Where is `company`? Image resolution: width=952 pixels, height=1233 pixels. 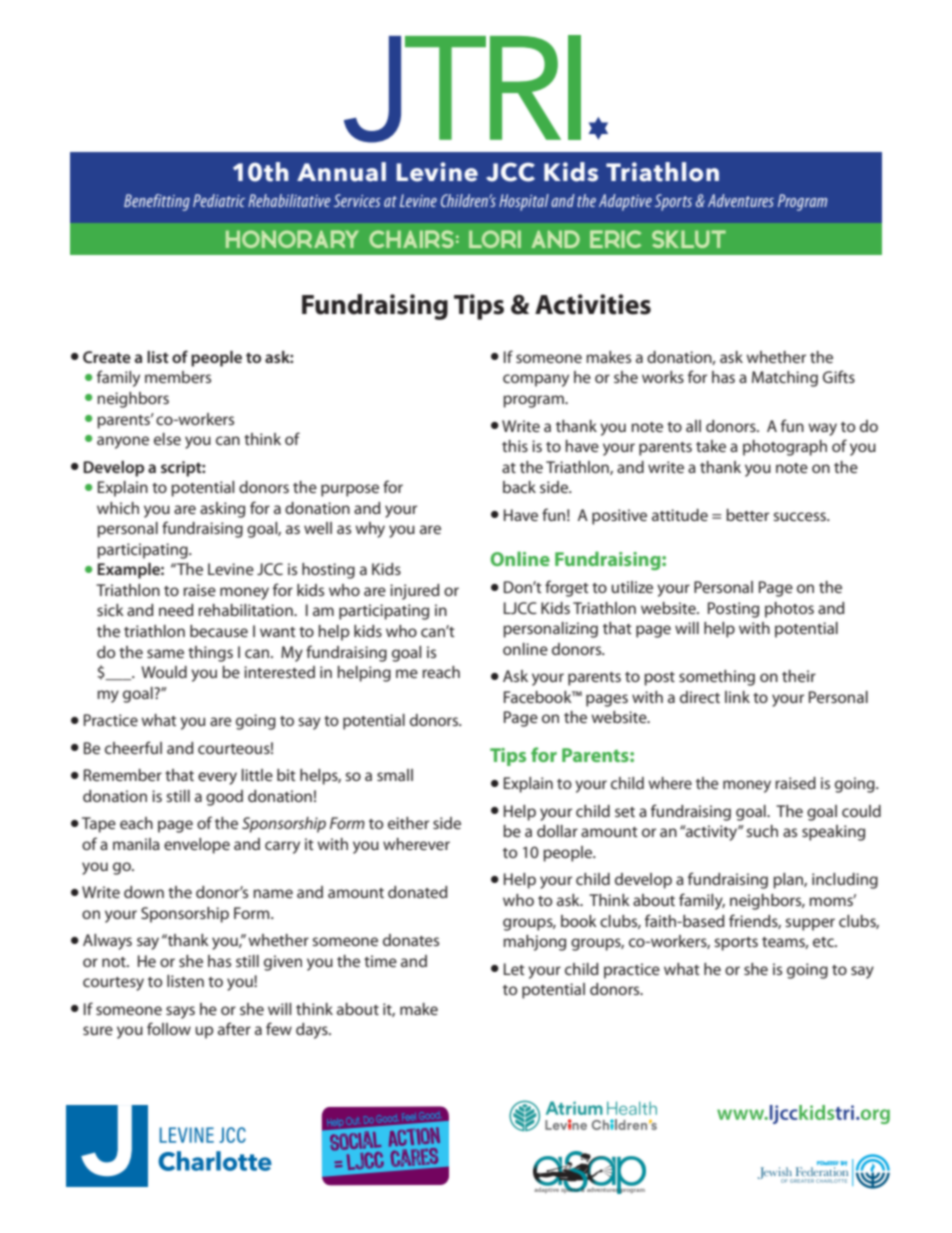
company is located at coordinates (536, 380).
